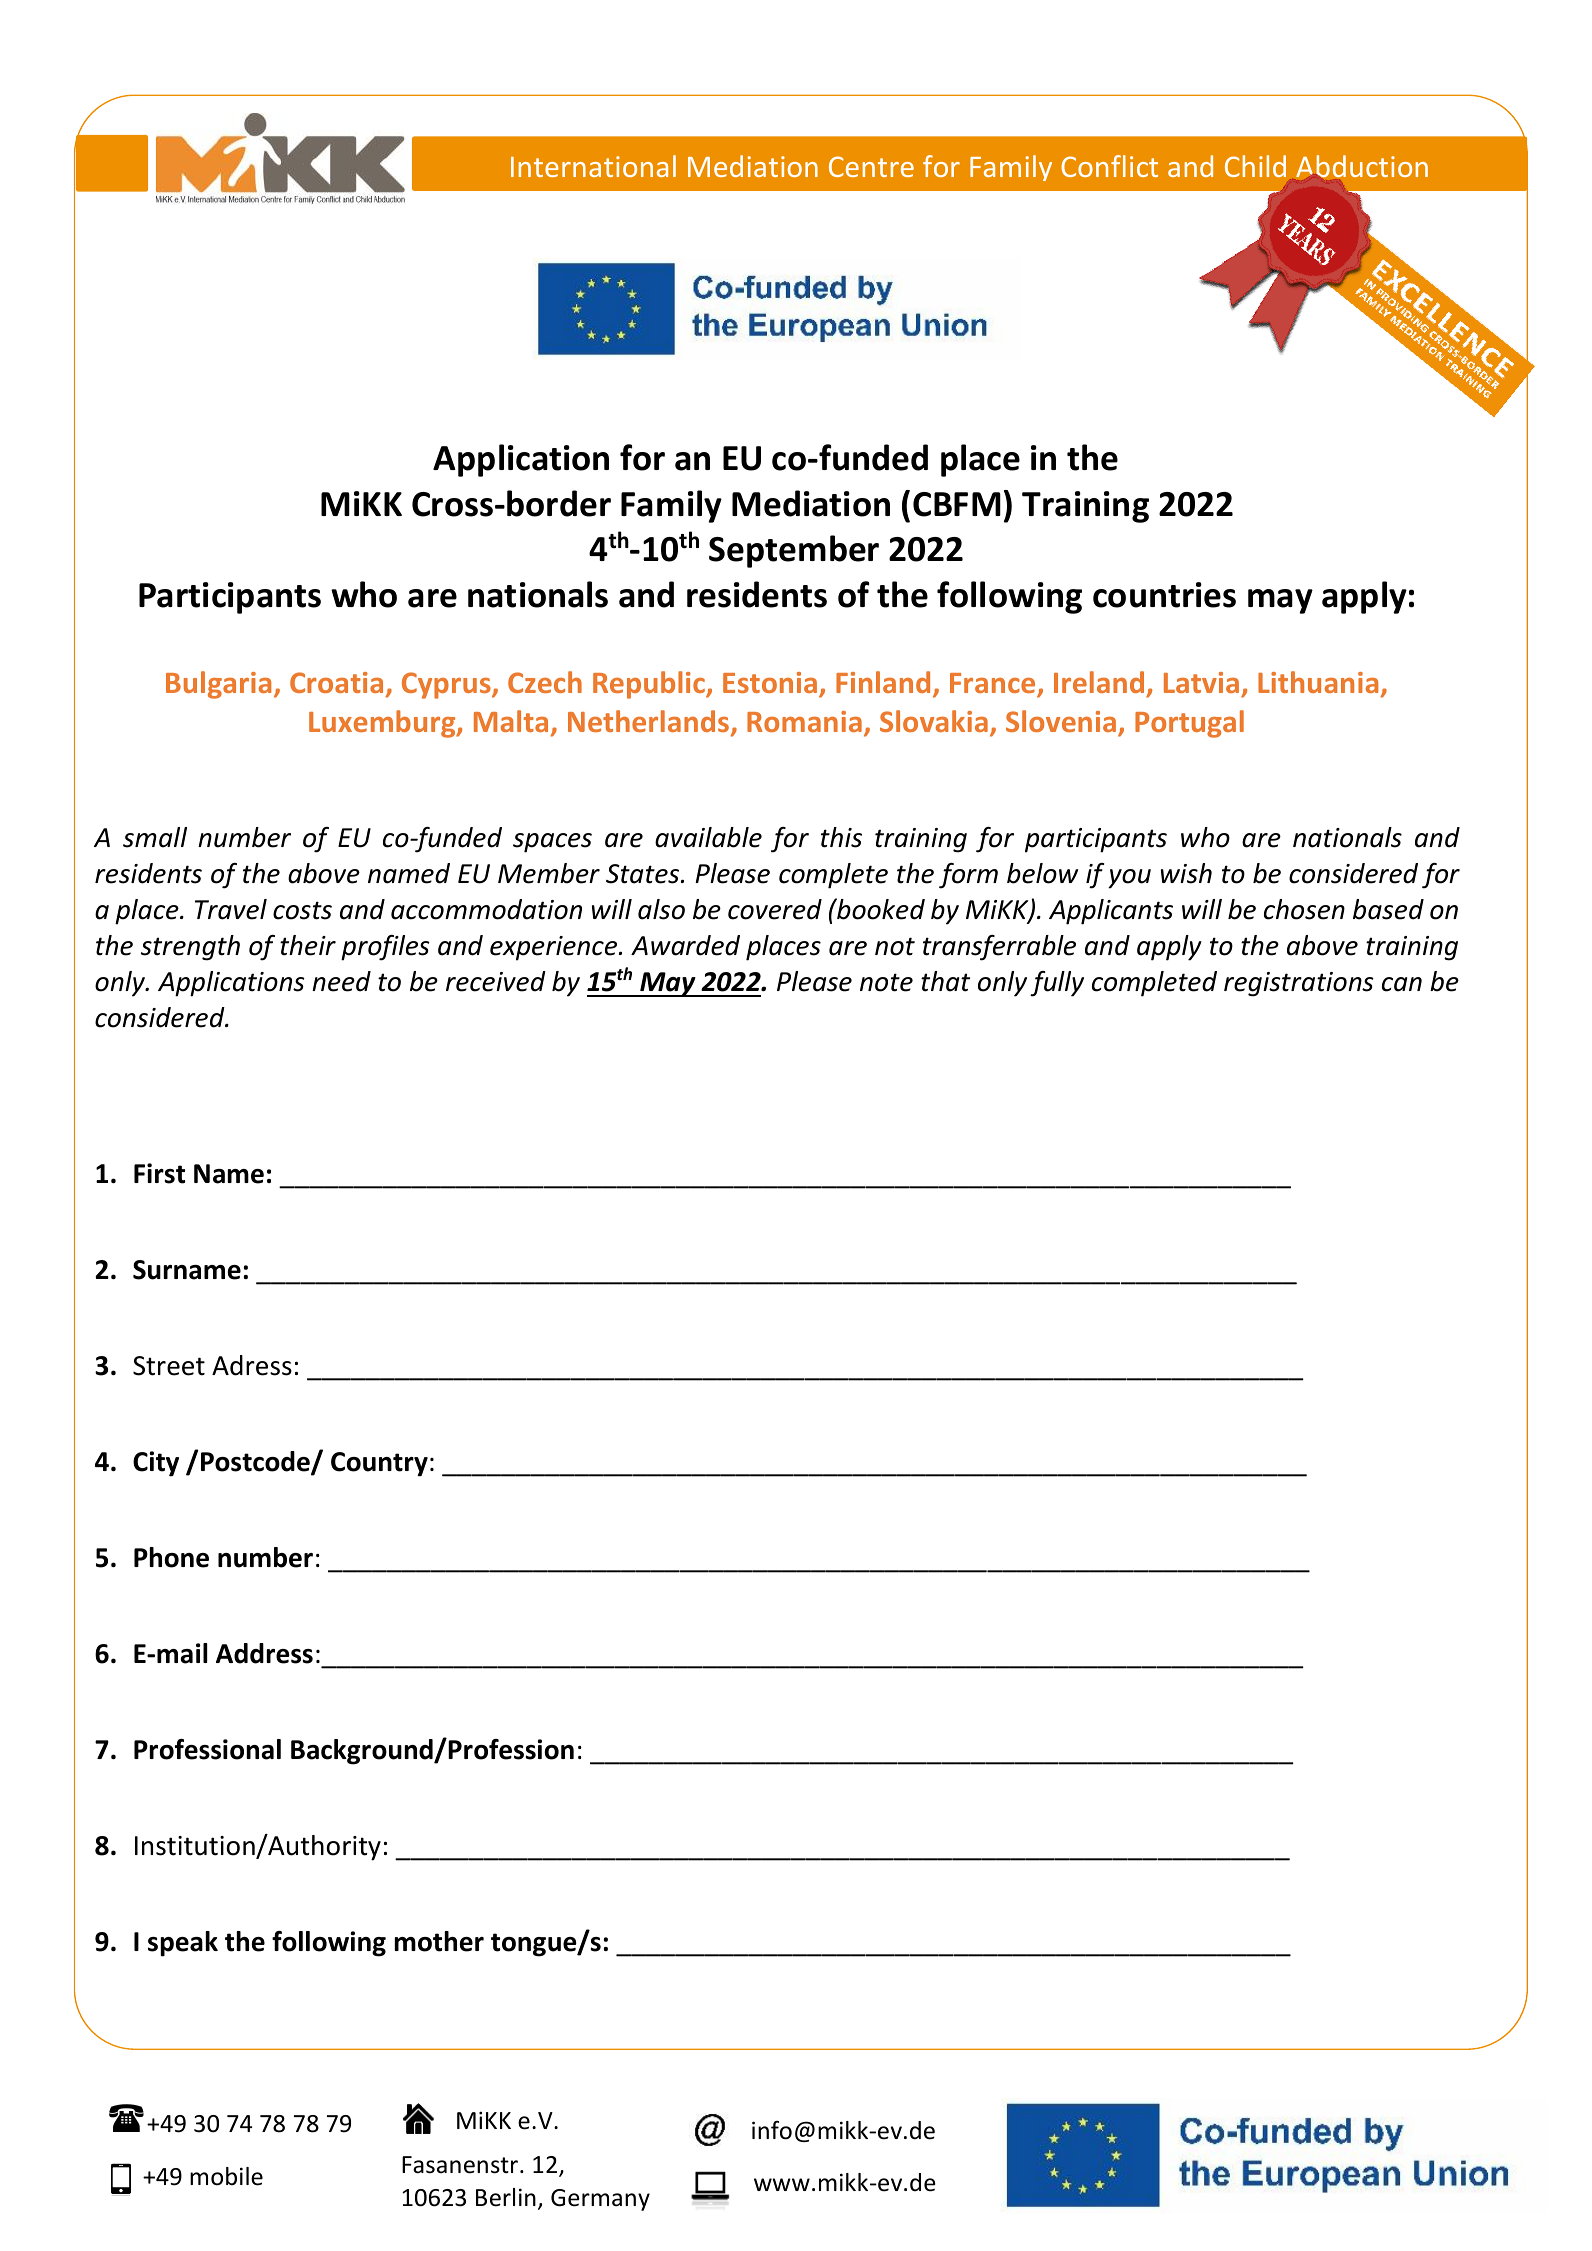 The width and height of the image is (1592, 2251). What do you see at coordinates (600, 2200) in the image?
I see `Germany` at bounding box center [600, 2200].
